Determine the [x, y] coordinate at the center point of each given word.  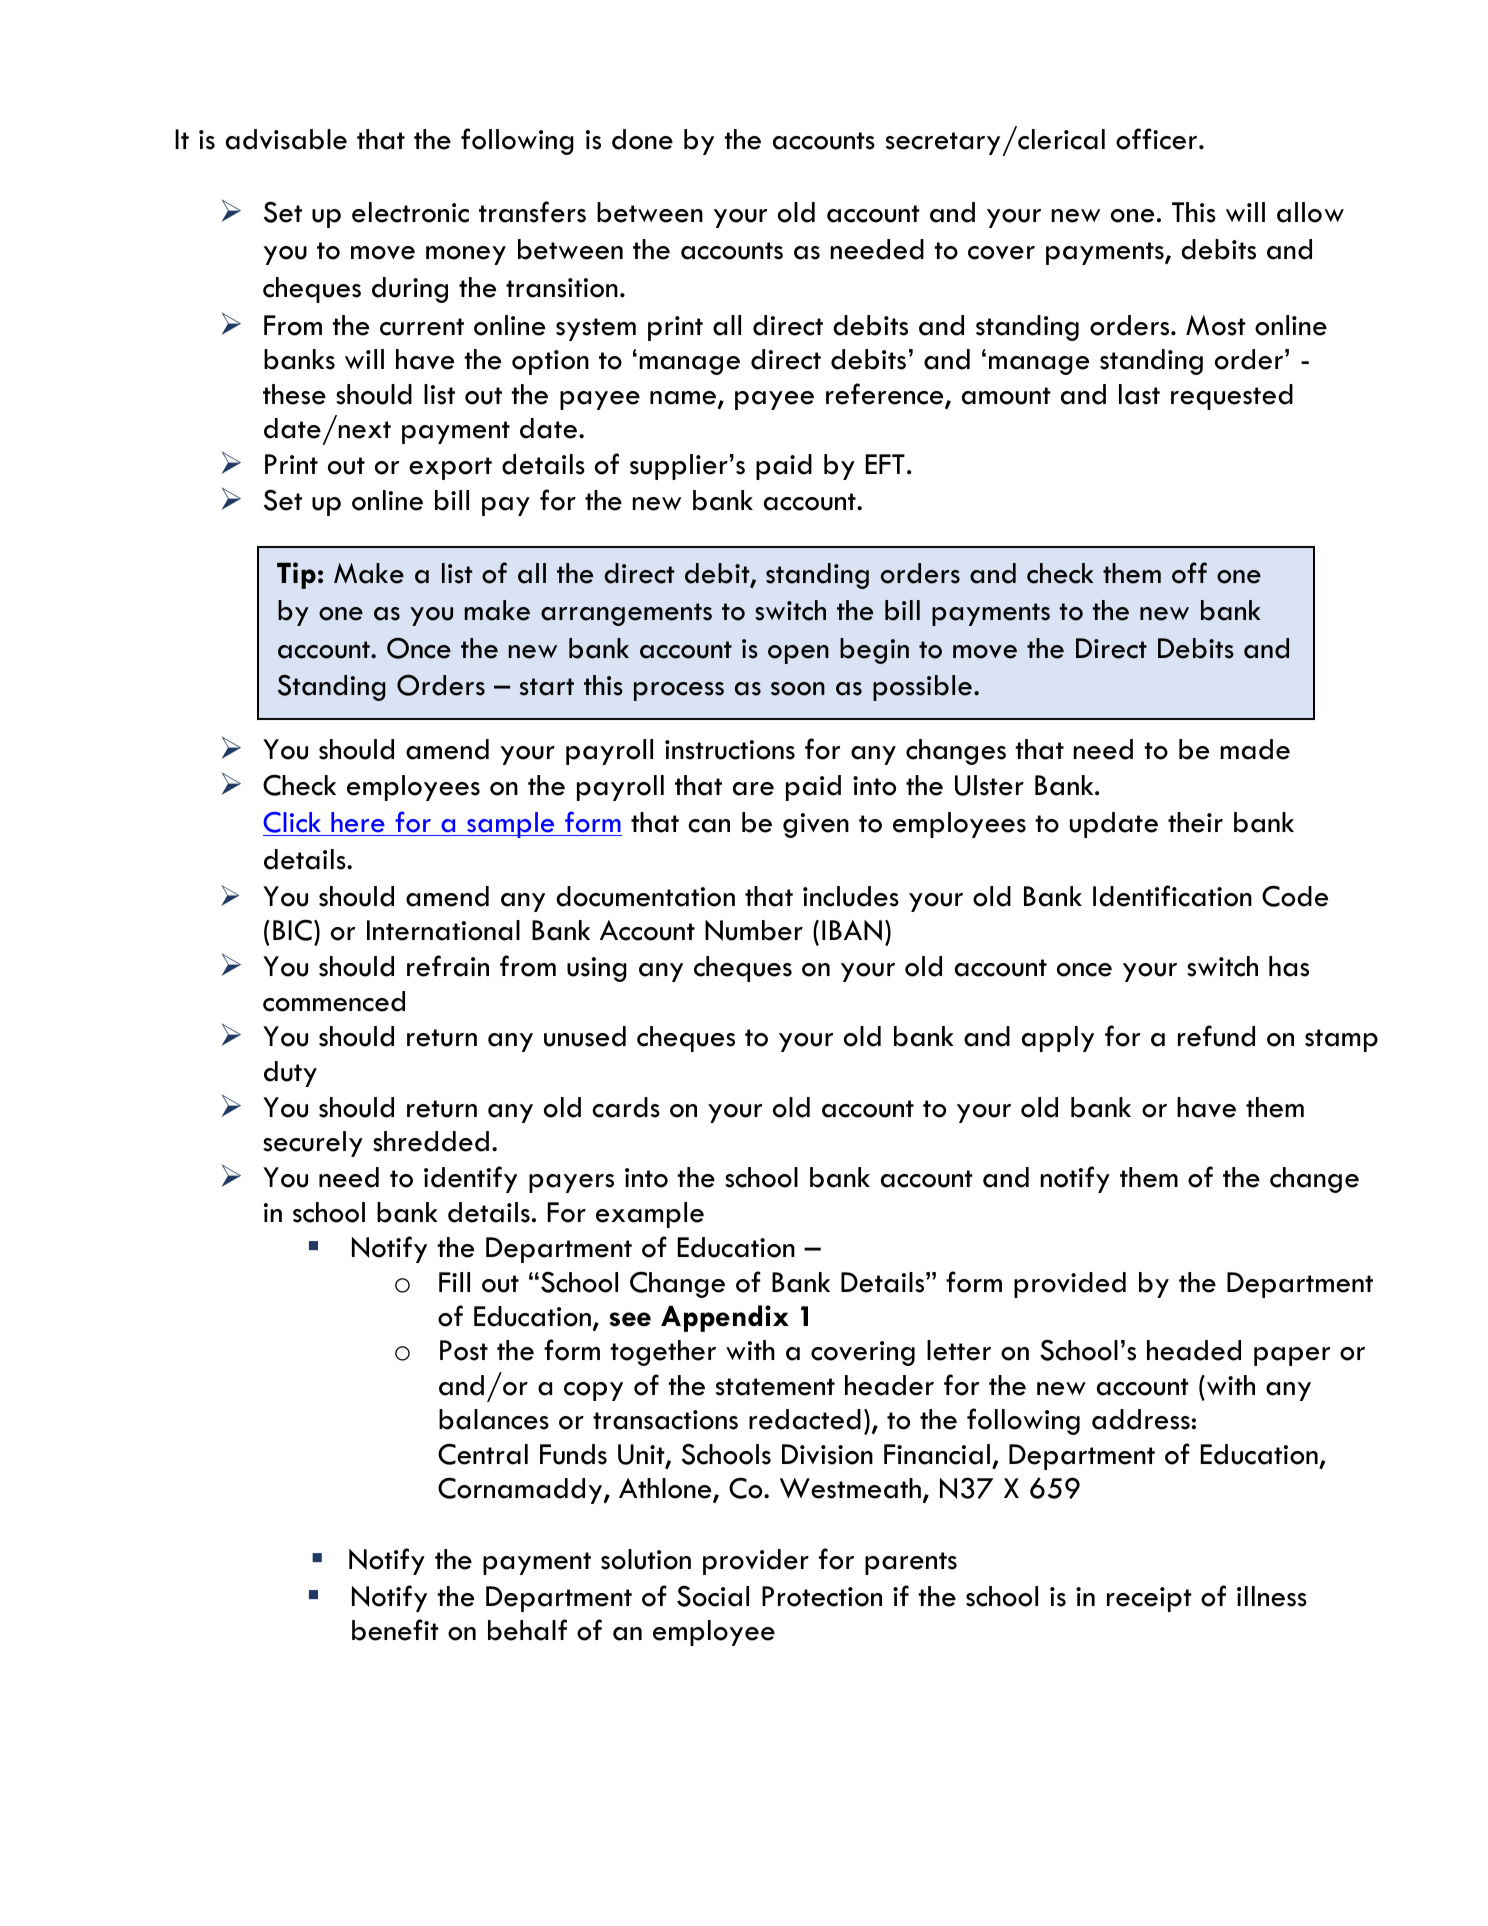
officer [1158, 139]
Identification [1172, 896]
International [443, 930]
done [642, 139]
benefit [395, 1630]
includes [851, 896]
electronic [410, 212]
